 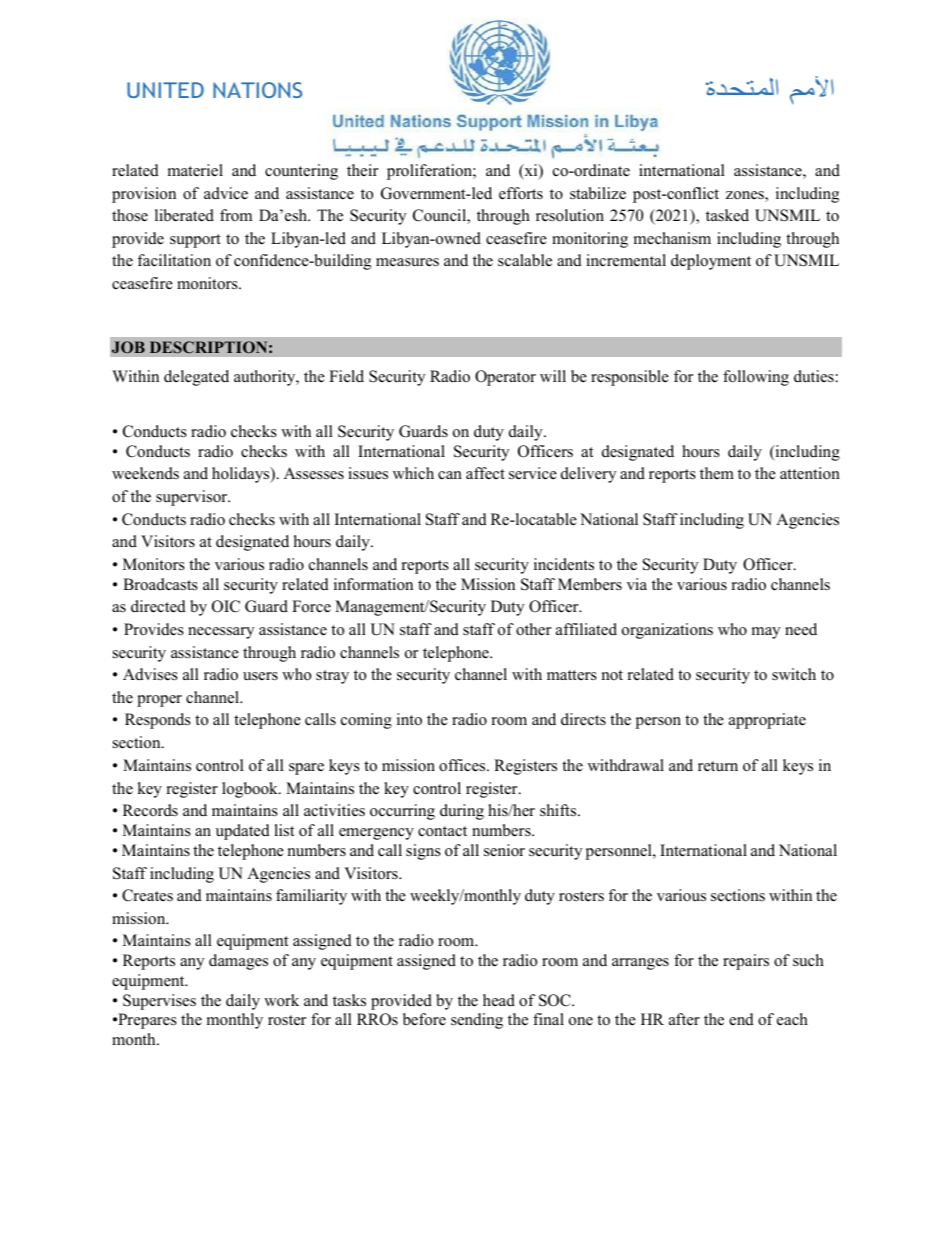 I want to click on return, so click(x=718, y=766).
